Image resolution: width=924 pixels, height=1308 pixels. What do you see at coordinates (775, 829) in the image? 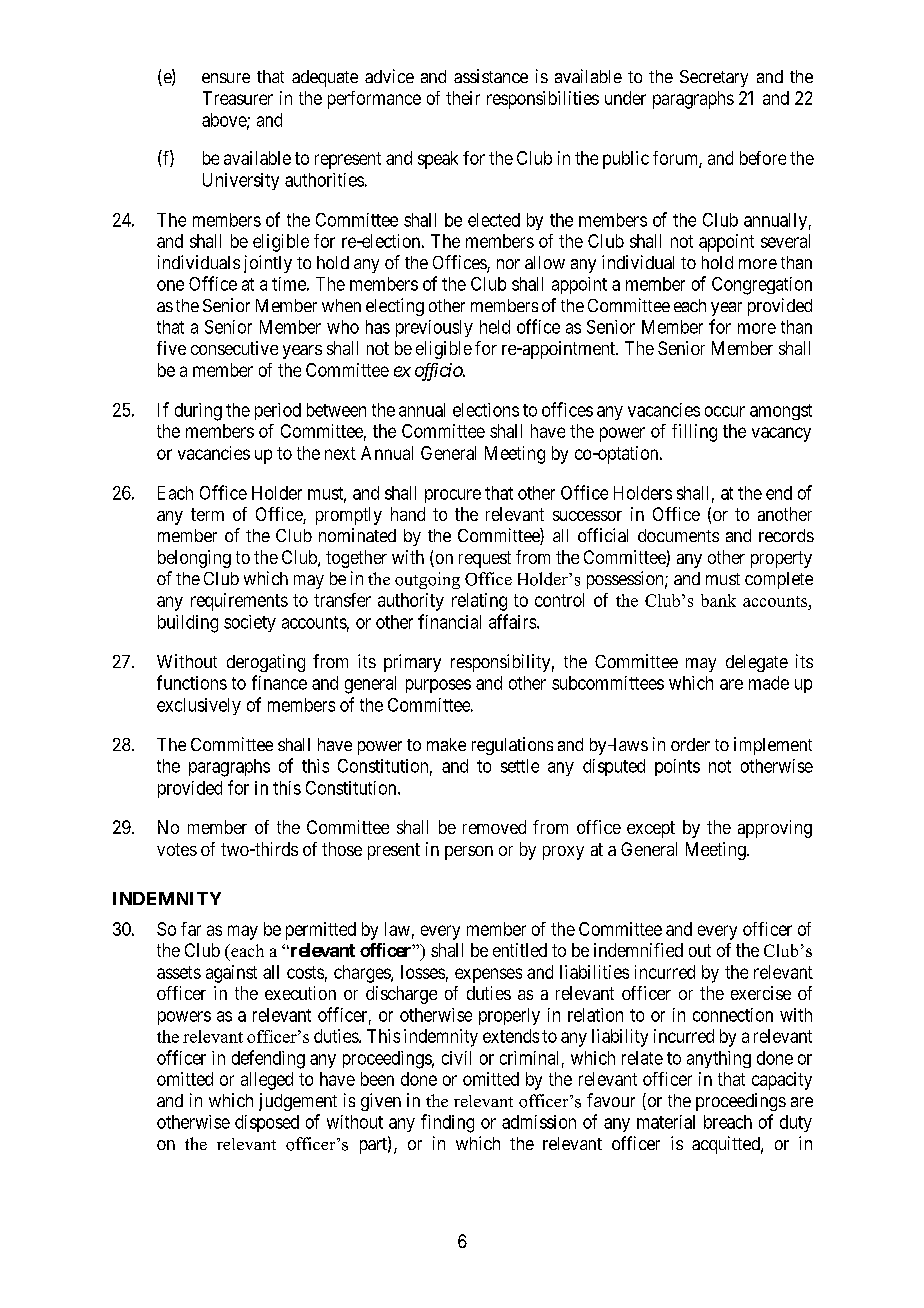
I see `approving` at bounding box center [775, 829].
